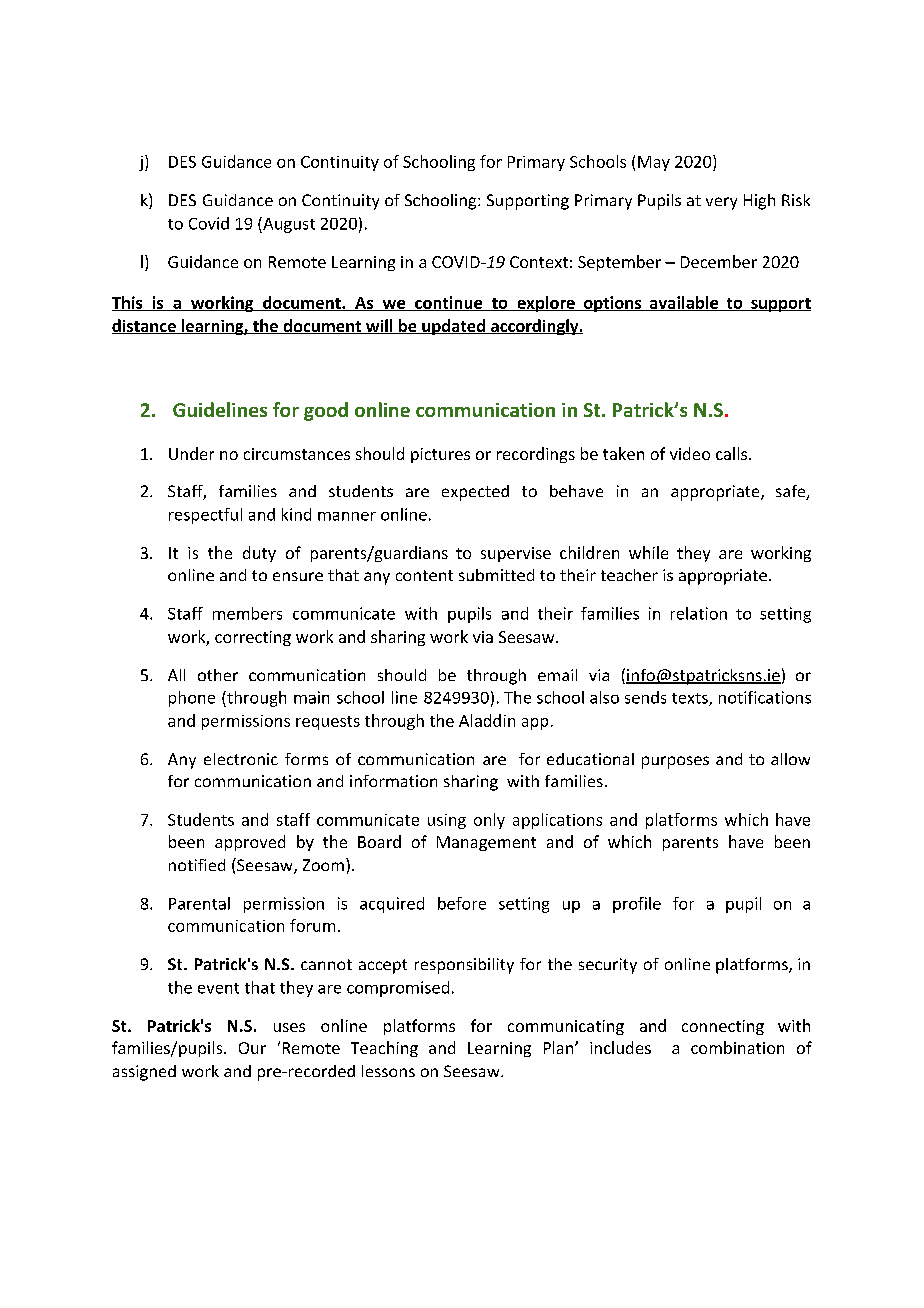 The image size is (924, 1308). Describe the element at coordinates (288, 225) in the document. I see `August` at that location.
